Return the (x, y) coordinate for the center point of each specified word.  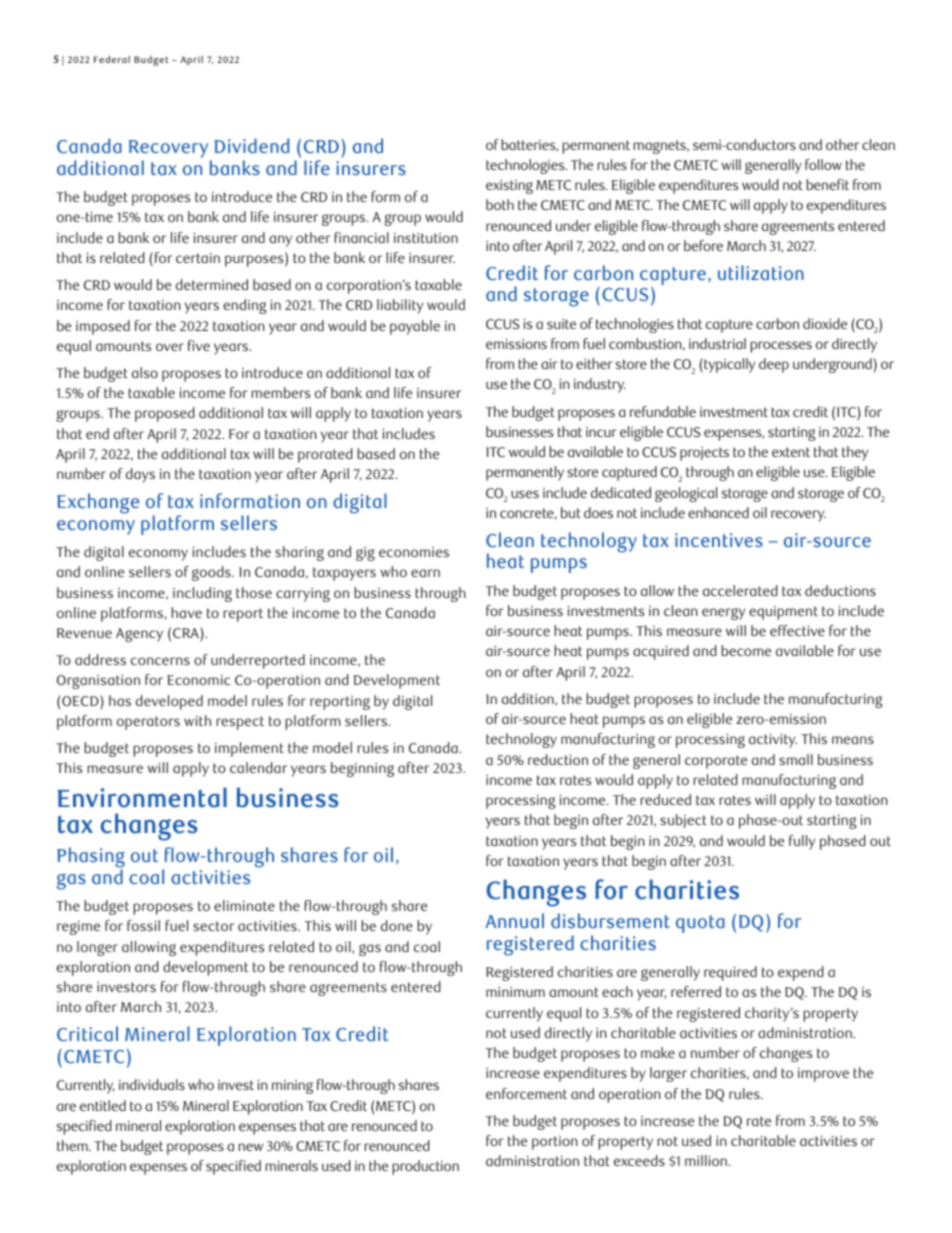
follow (823, 164)
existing (509, 187)
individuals (152, 1084)
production (426, 1167)
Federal (112, 59)
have (187, 612)
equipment (783, 613)
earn (425, 573)
